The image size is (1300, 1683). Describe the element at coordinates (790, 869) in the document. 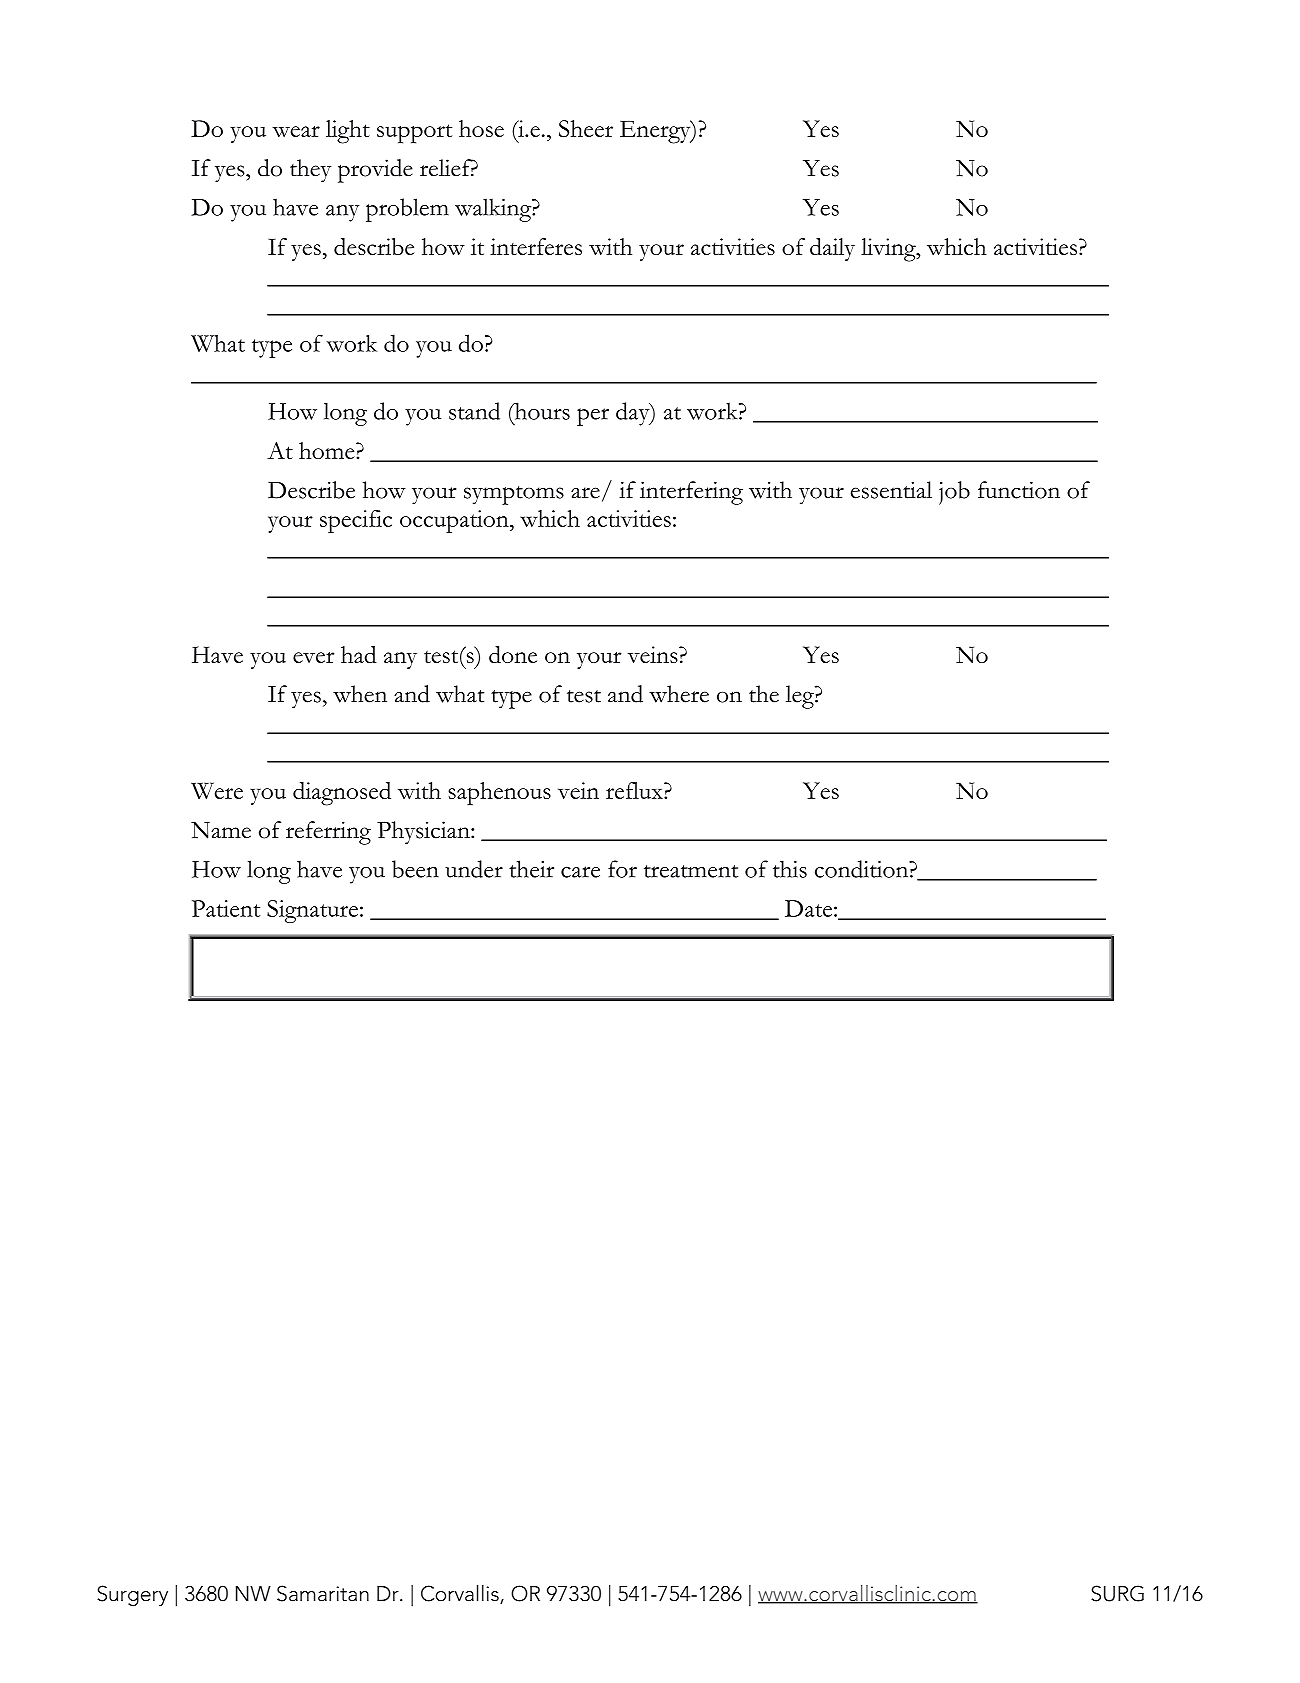

I see `this` at that location.
